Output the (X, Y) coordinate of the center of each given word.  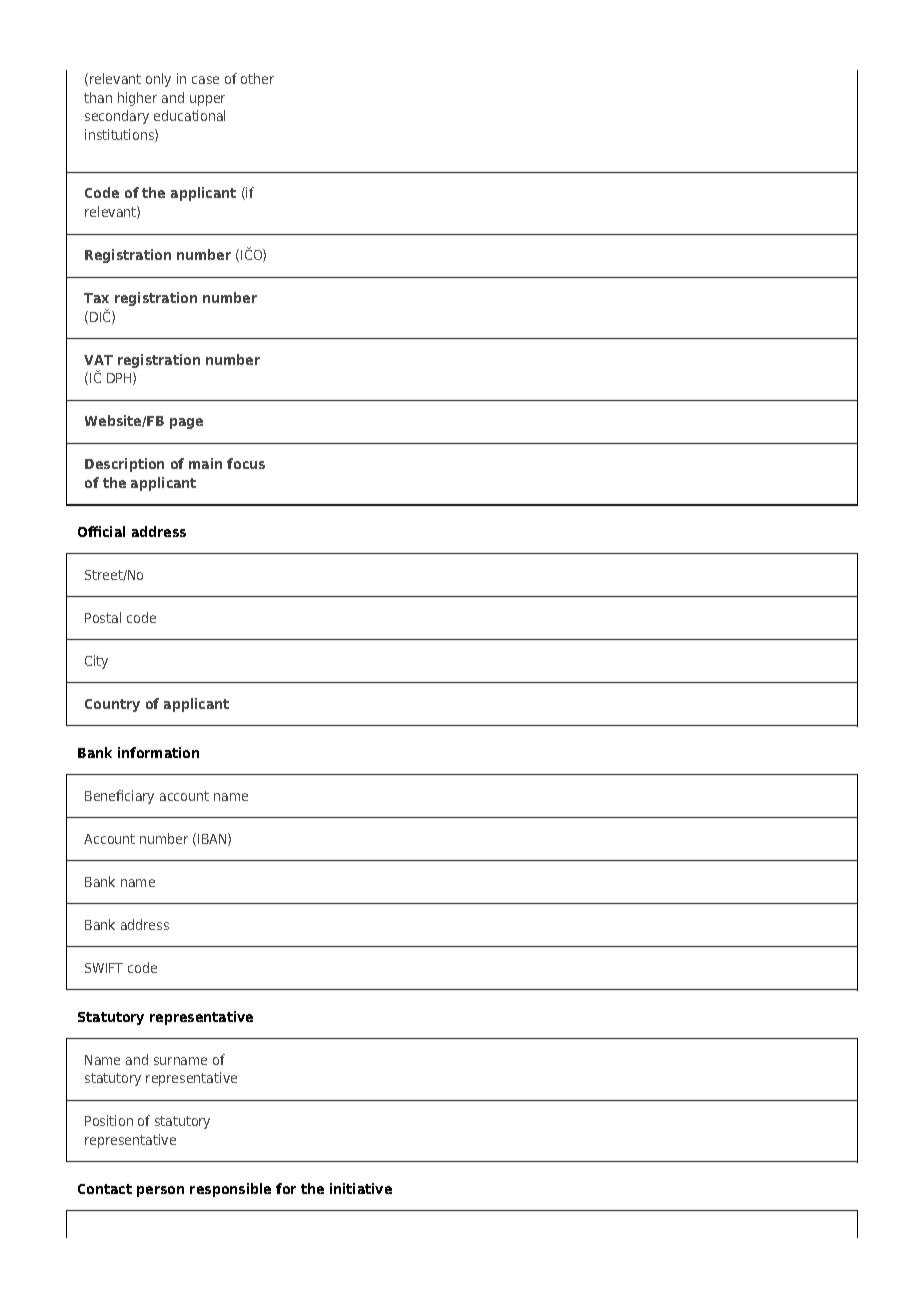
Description (124, 465)
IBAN (213, 839)
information (158, 752)
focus (246, 463)
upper (207, 100)
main (205, 463)
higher (137, 99)
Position (109, 1120)
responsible (230, 1190)
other (257, 78)
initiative (361, 1188)
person (160, 1191)
